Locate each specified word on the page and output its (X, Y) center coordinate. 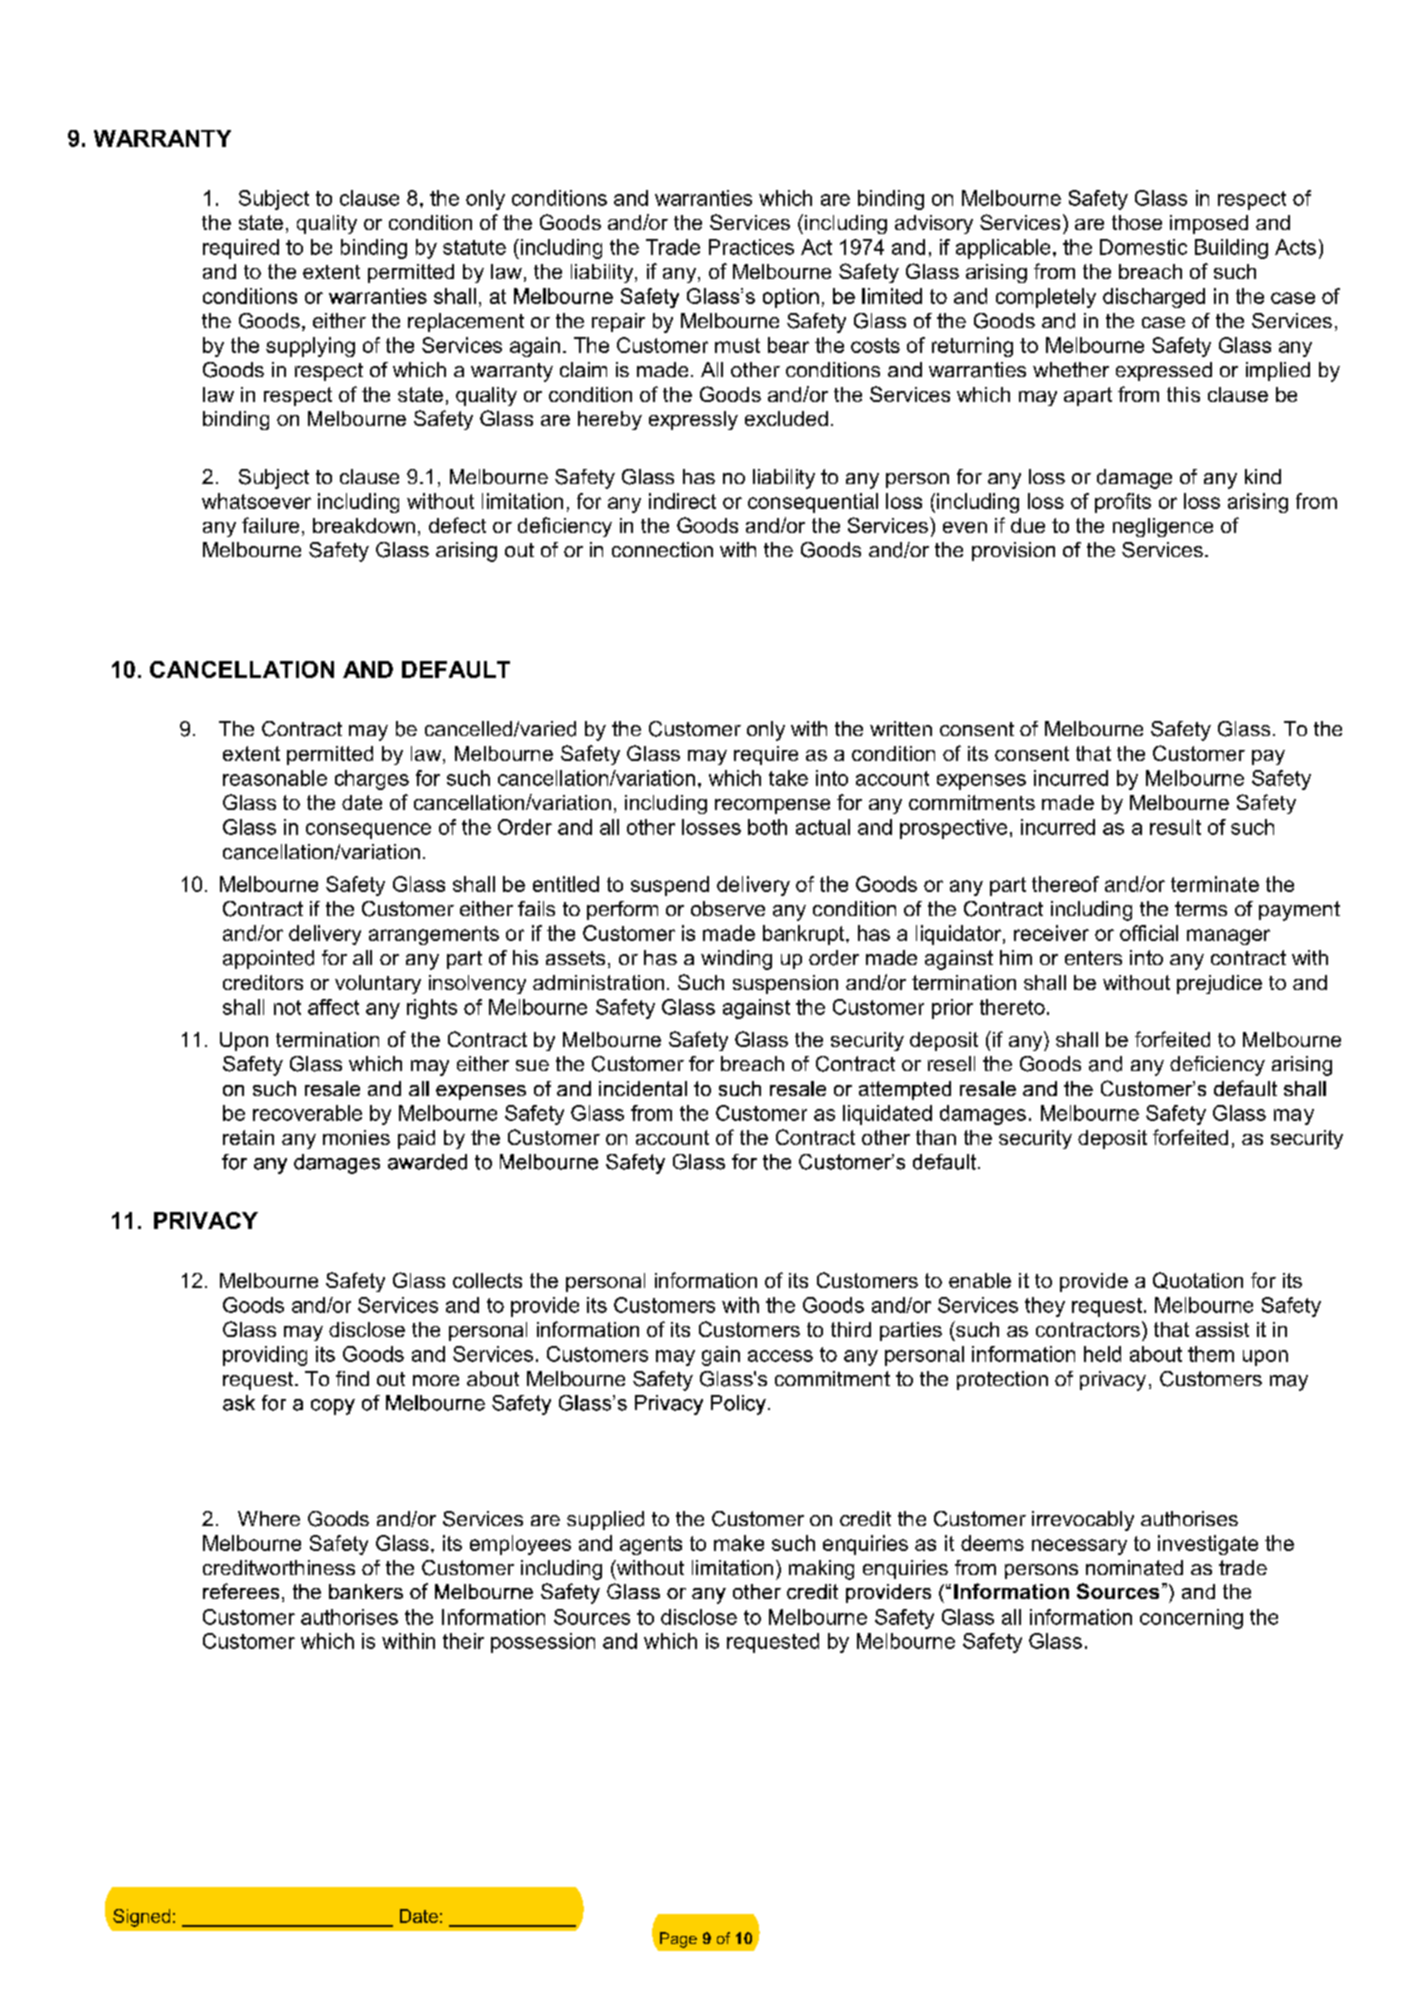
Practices (751, 247)
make (739, 1543)
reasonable (275, 778)
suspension (785, 984)
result (1175, 827)
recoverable (307, 1113)
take (788, 778)
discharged (1154, 298)
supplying (310, 347)
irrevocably (1083, 1521)
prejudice (1219, 984)
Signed (141, 1918)
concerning (1191, 1619)
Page (678, 1940)
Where (269, 1518)
